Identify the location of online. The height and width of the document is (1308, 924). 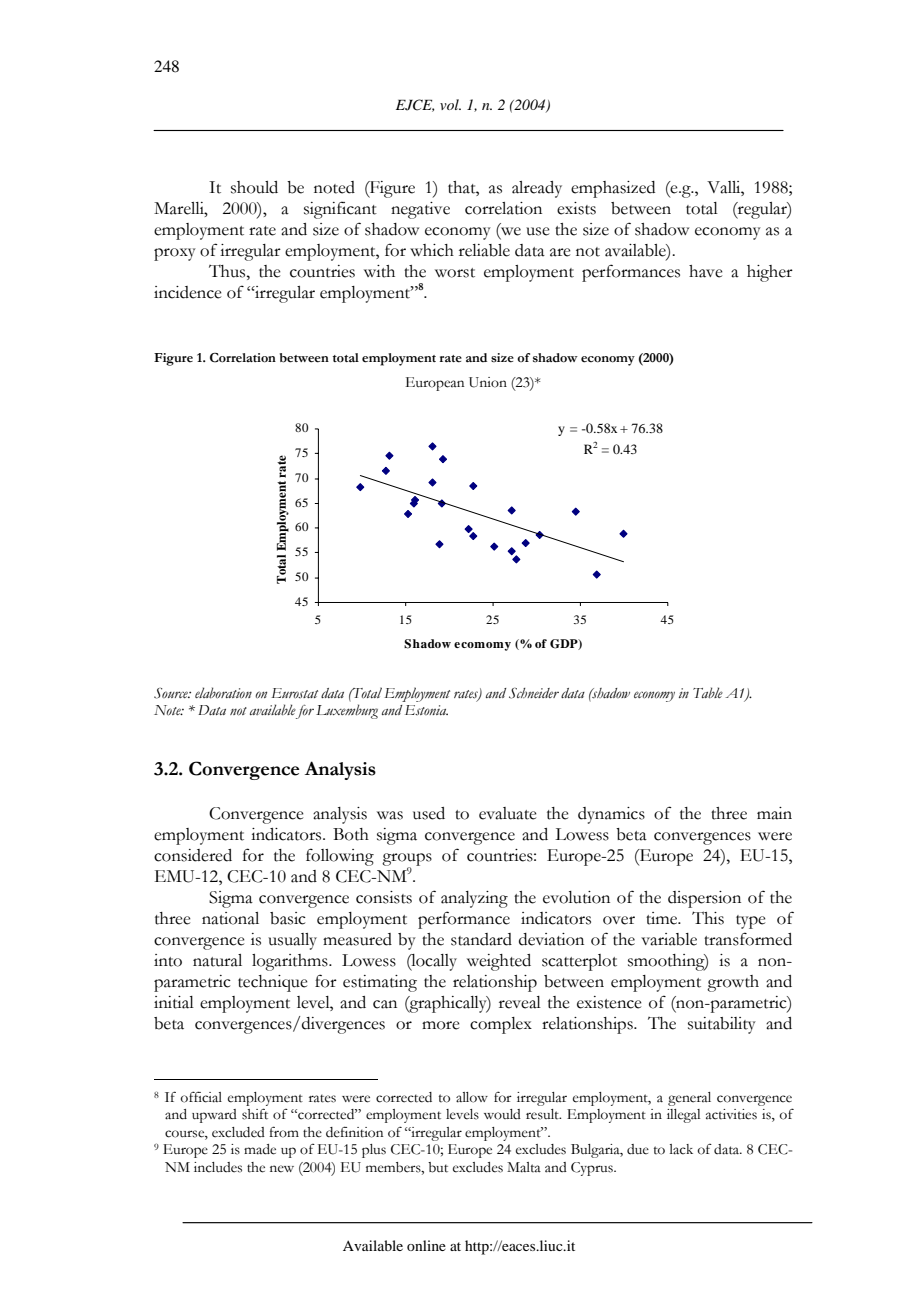
(426, 1245).
